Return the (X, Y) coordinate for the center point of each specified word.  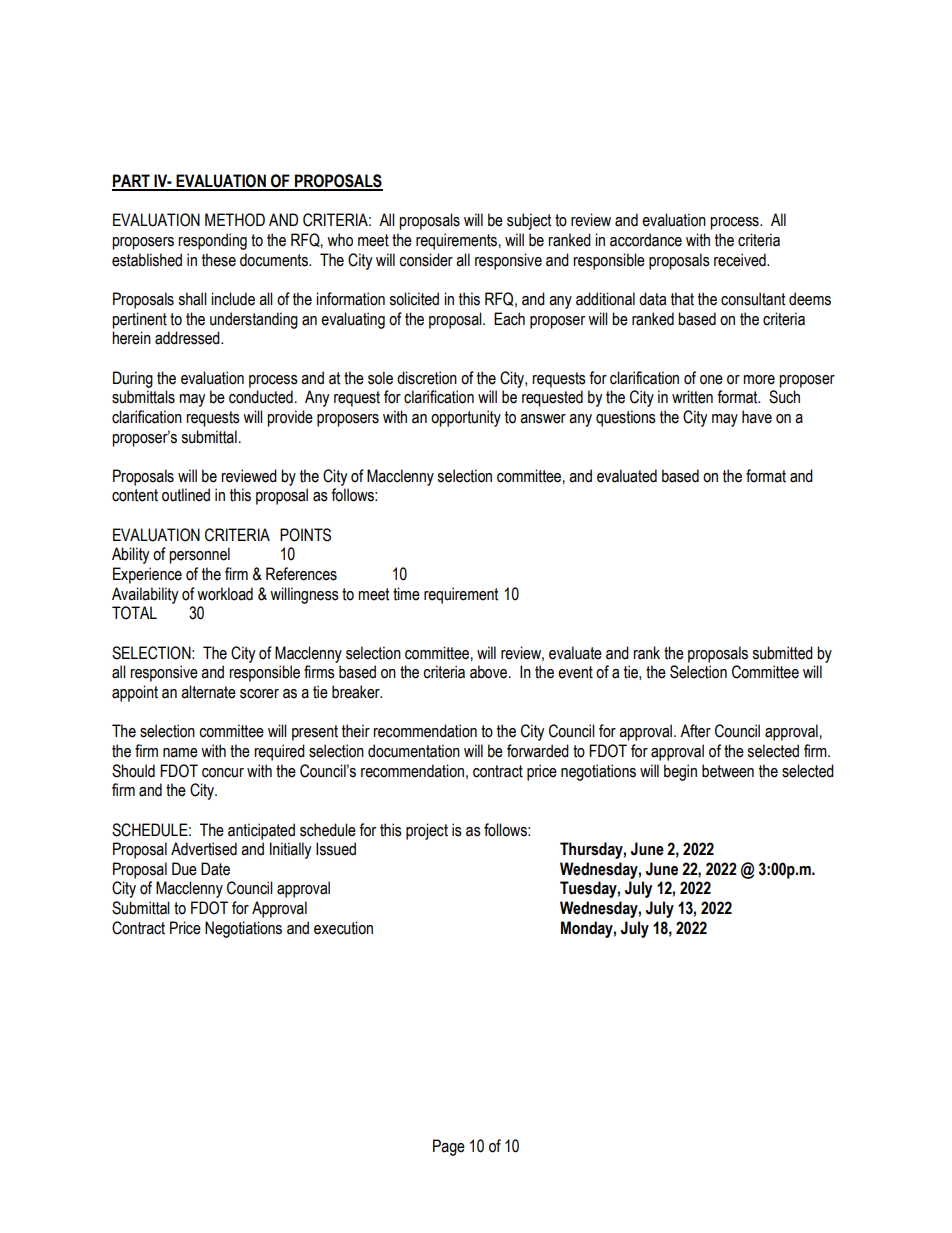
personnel (199, 555)
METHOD (235, 220)
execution (343, 928)
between (728, 771)
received (741, 260)
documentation (414, 751)
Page (449, 1147)
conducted (261, 397)
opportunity (466, 418)
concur (223, 773)
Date (215, 869)
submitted (782, 653)
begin (680, 772)
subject (529, 221)
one (711, 380)
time (406, 594)
